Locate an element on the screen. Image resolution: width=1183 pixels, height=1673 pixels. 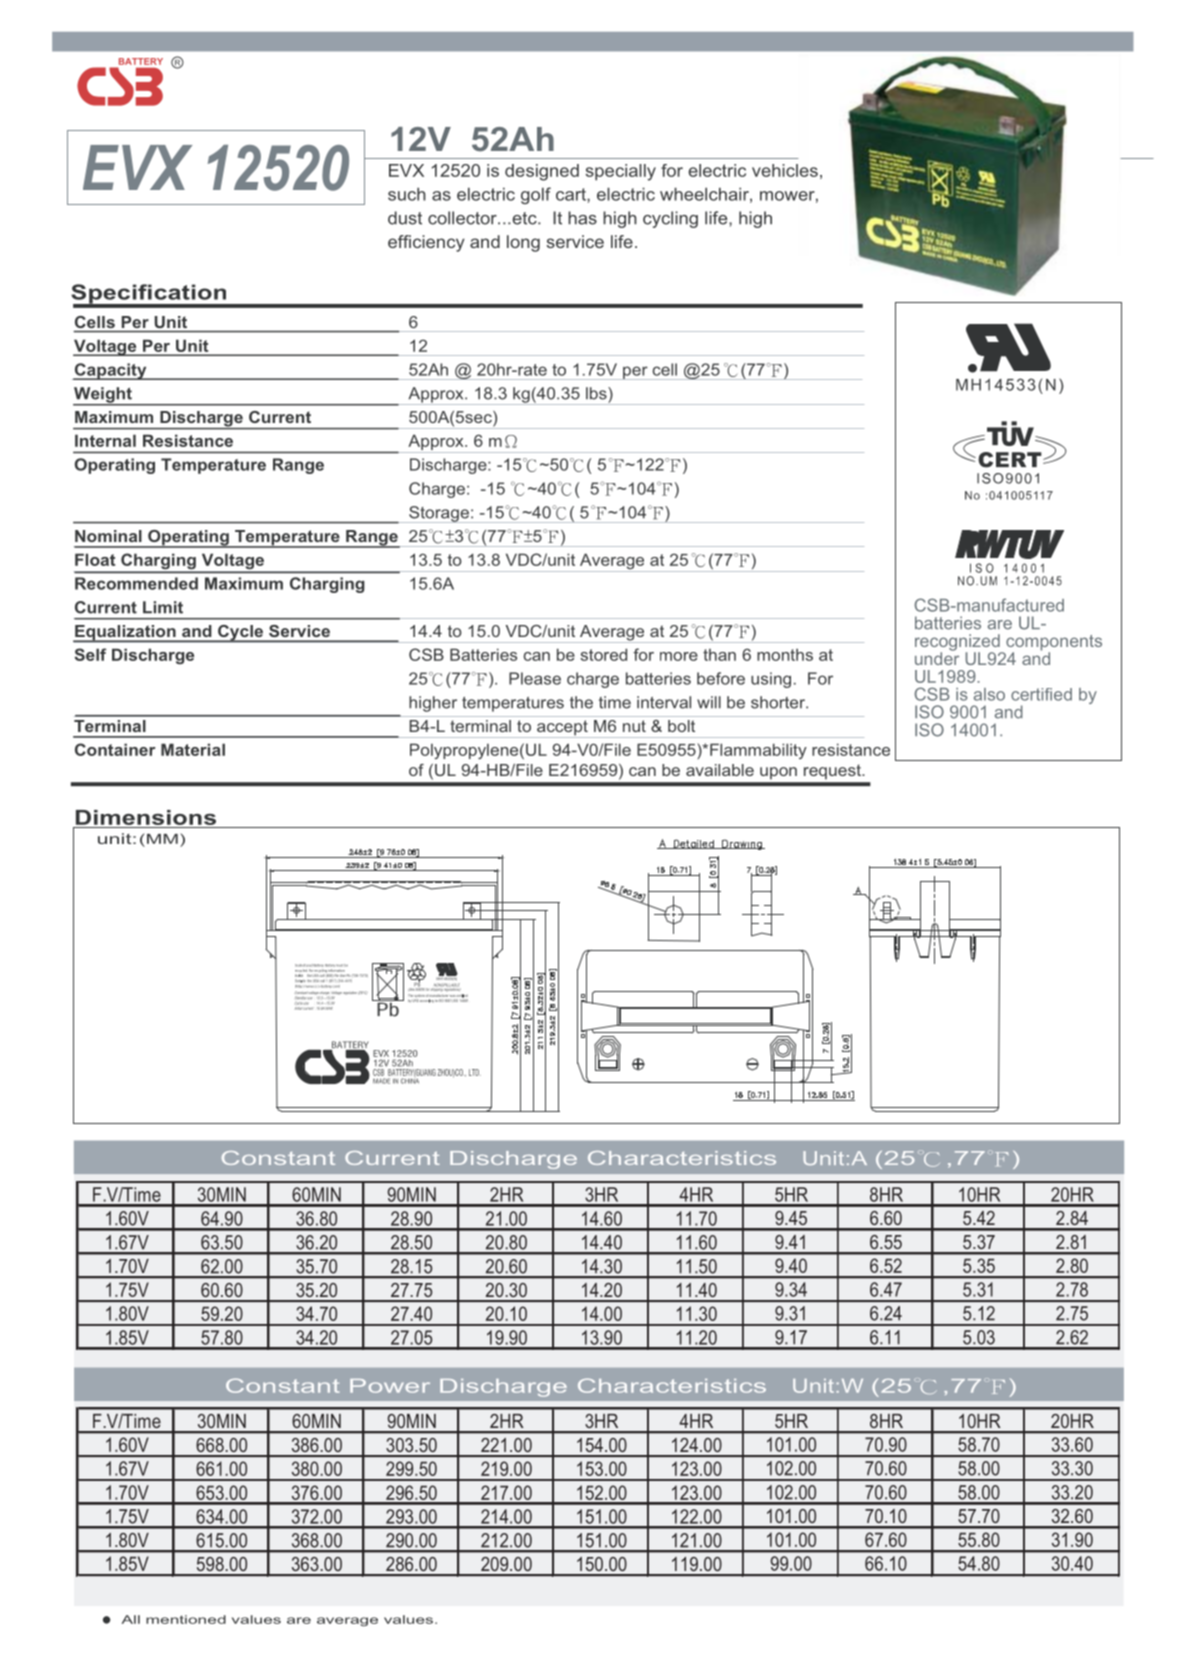
available is located at coordinates (720, 770).
